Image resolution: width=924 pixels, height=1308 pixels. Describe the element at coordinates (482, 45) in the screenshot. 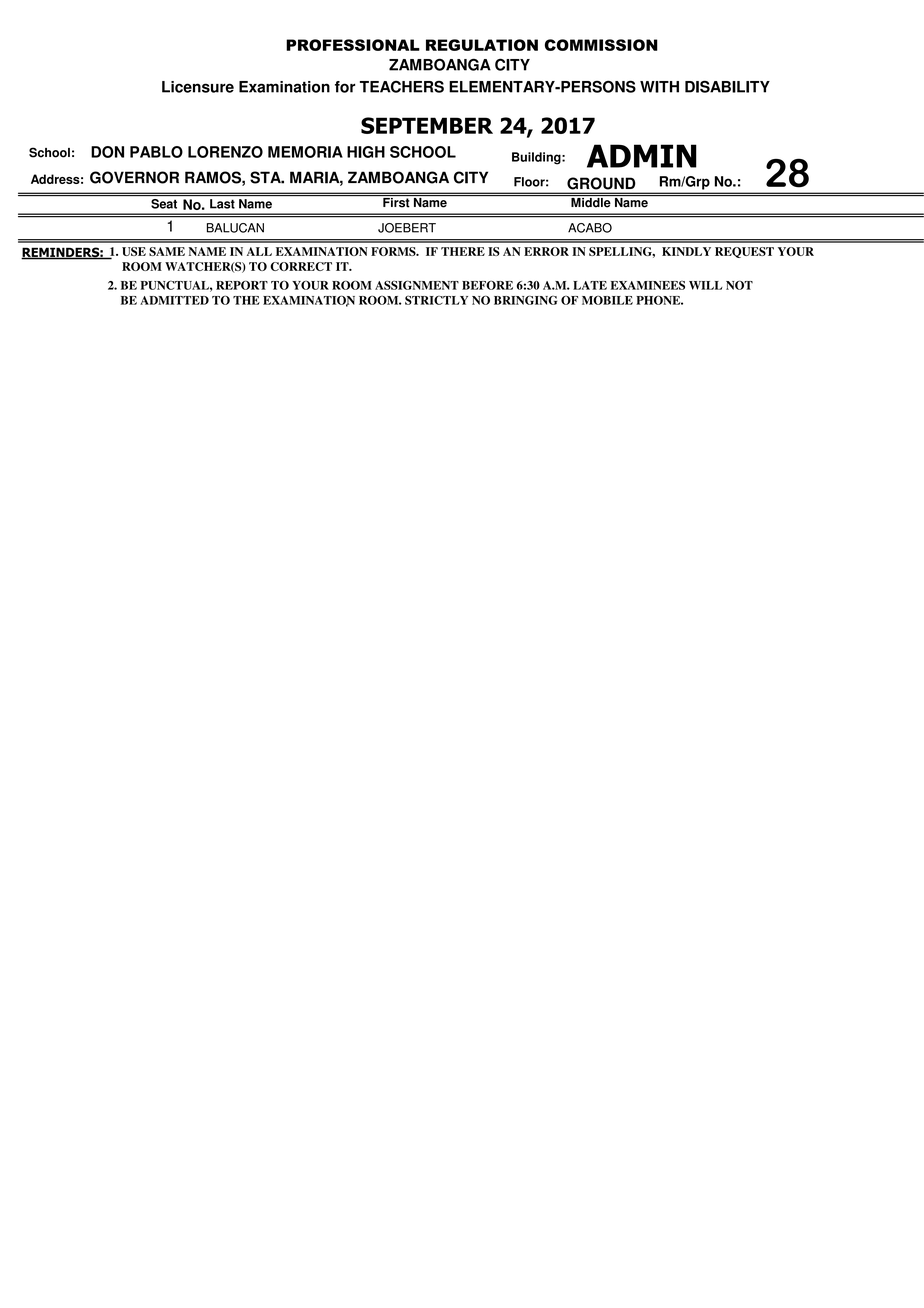

I see `REGULATION` at that location.
